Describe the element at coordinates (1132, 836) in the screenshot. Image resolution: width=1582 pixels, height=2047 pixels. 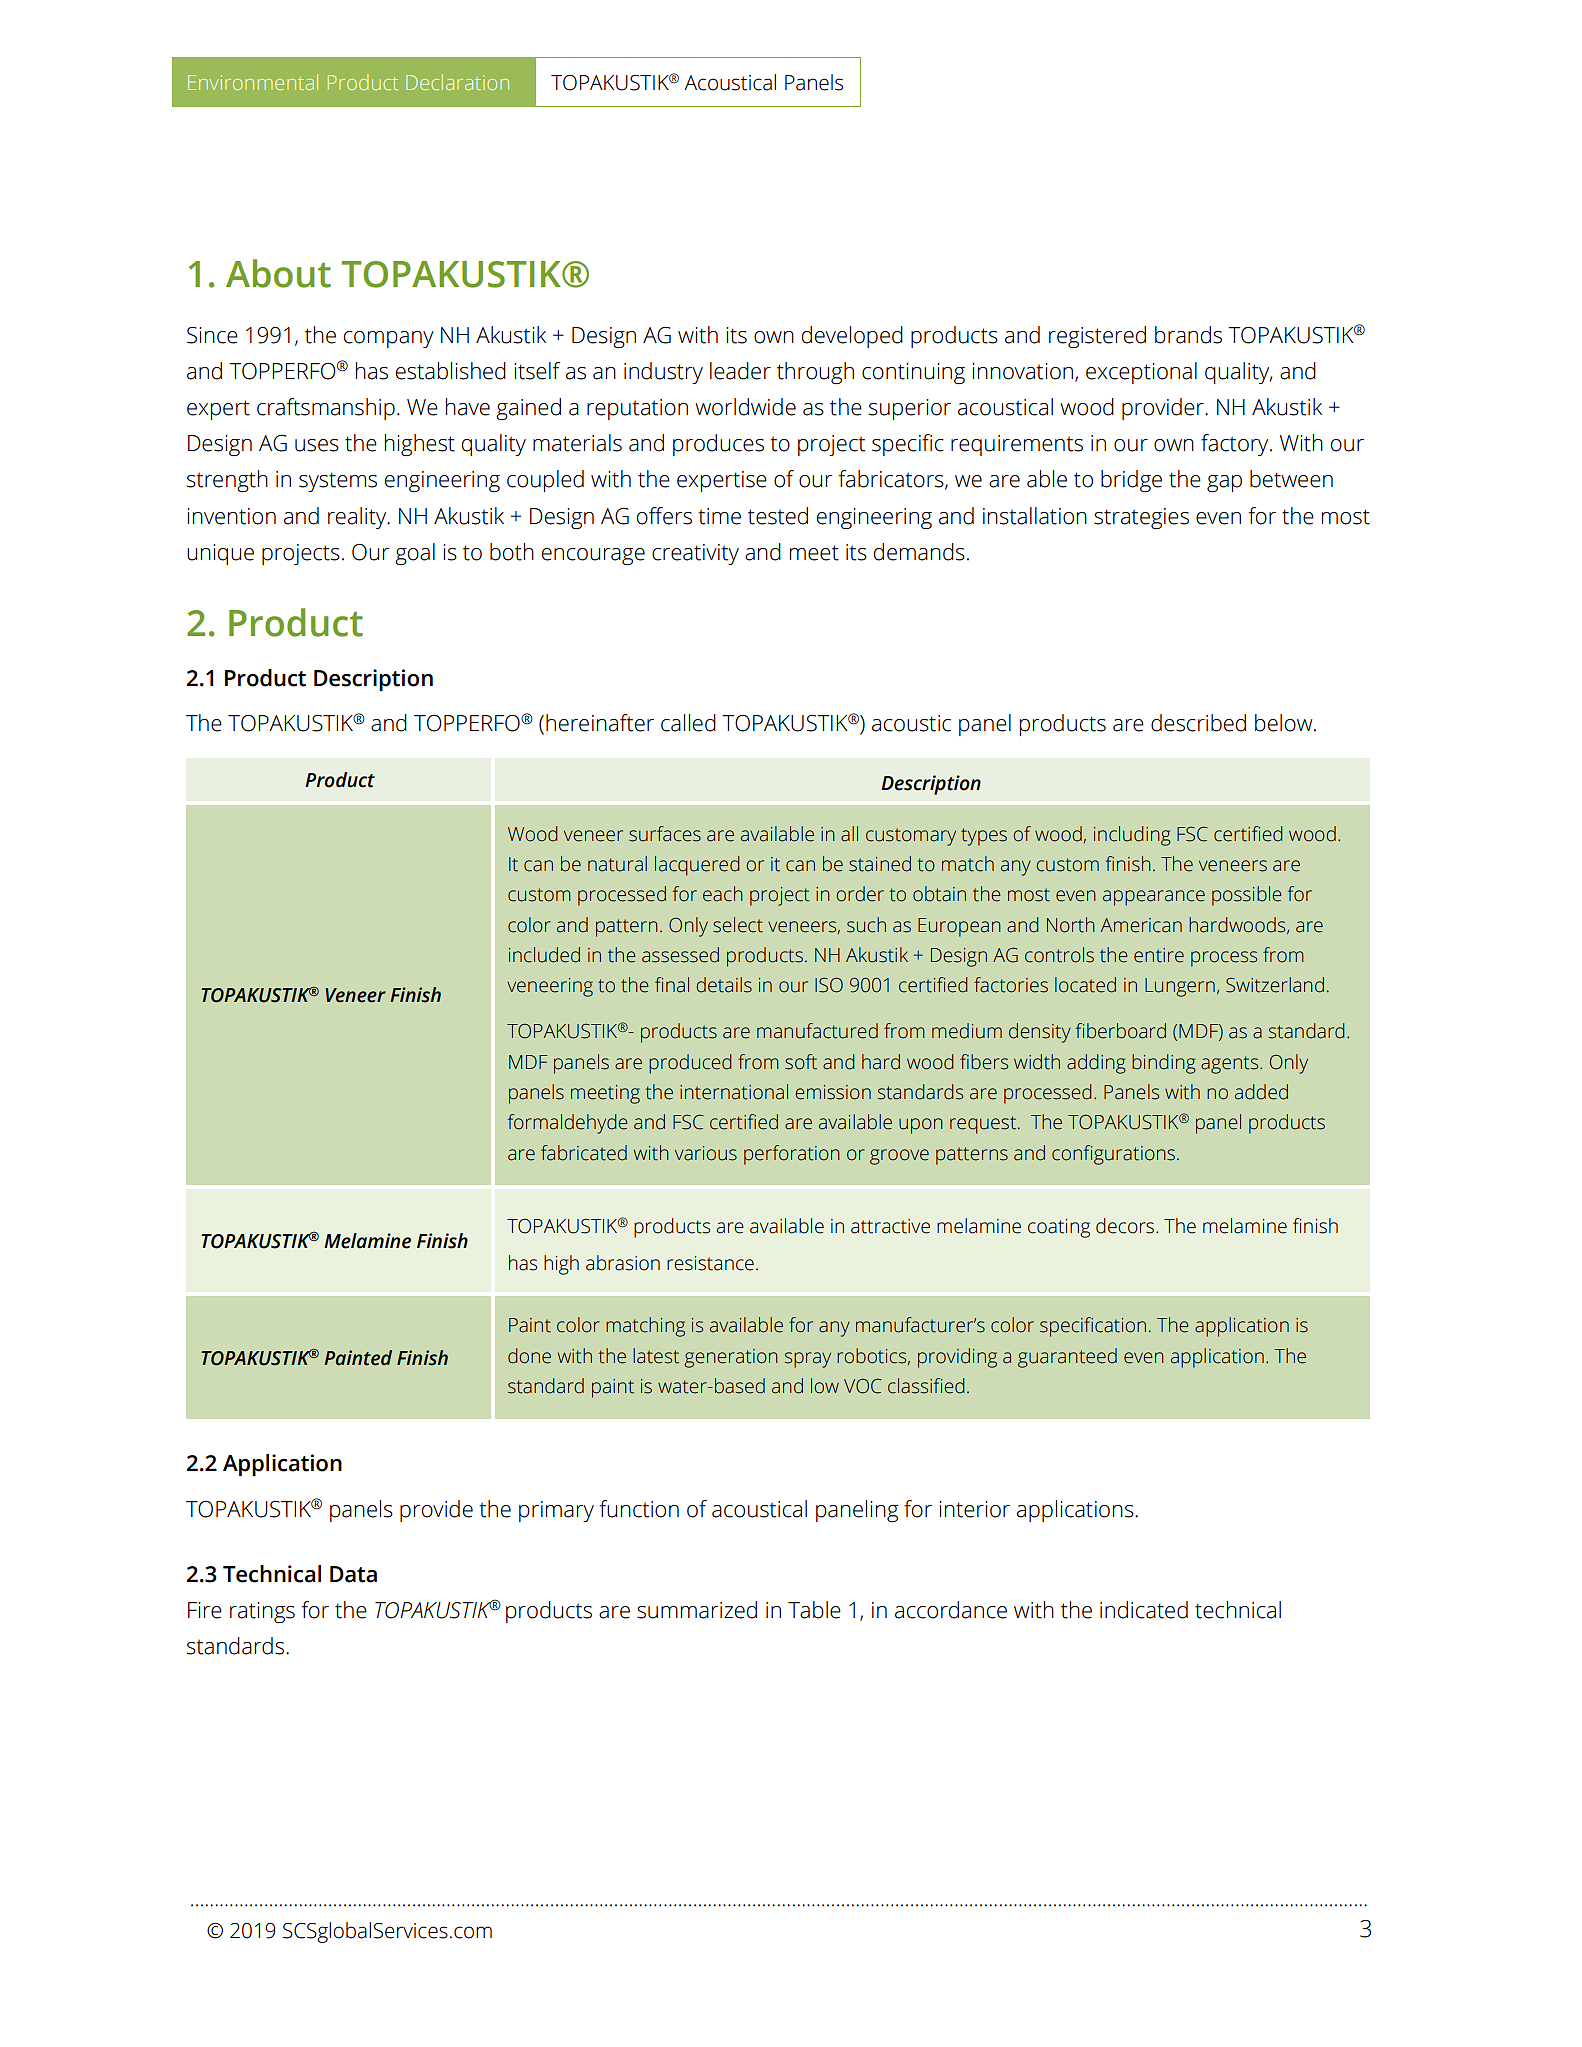
I see `including` at that location.
